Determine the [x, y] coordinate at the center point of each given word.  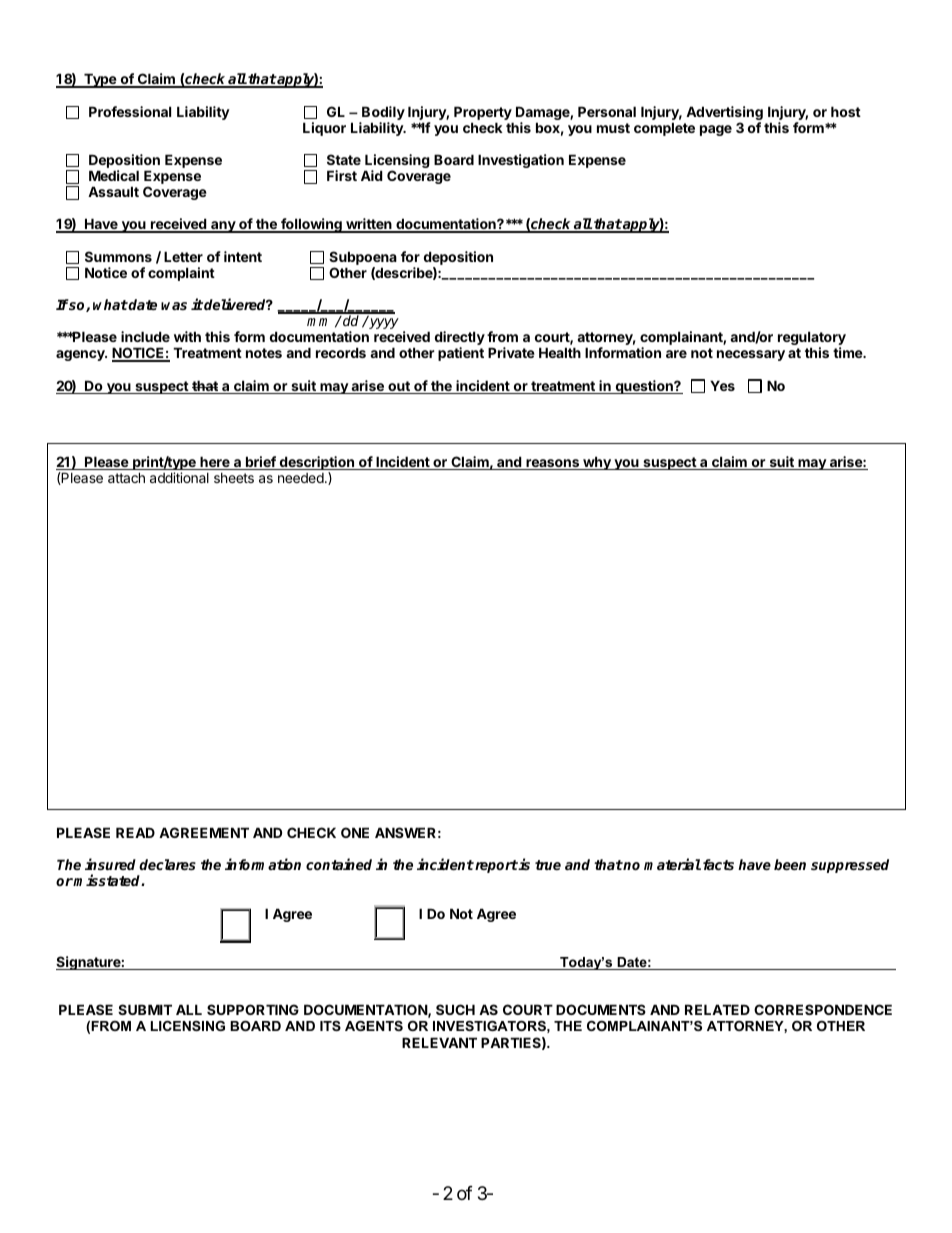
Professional [130, 111]
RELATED [717, 1009]
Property [483, 114]
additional [179, 477]
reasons [553, 464]
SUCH [455, 1009]
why [597, 463]
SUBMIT [145, 1009]
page [716, 130]
